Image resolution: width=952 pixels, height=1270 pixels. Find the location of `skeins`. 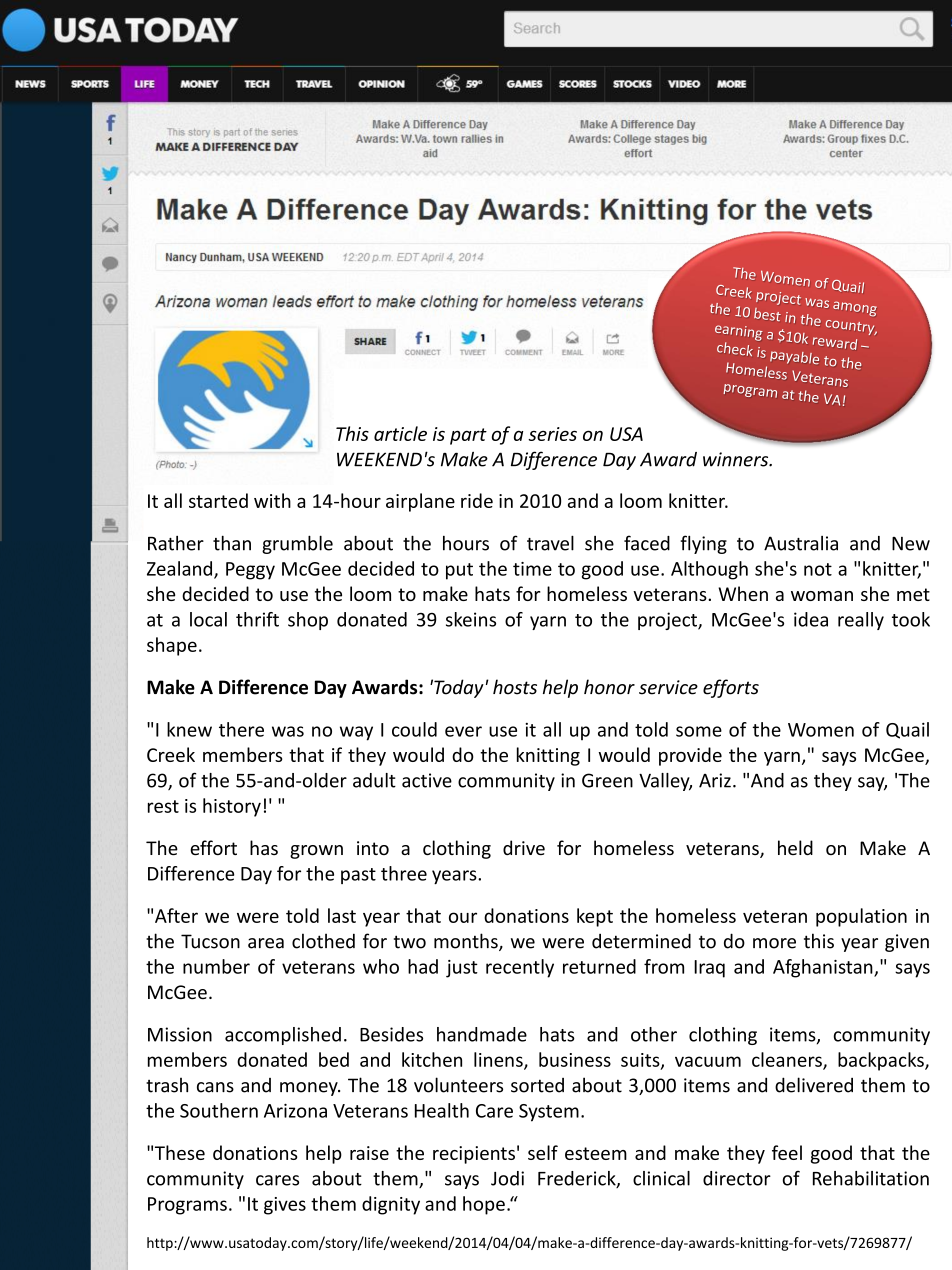

skeins is located at coordinates (471, 619).
